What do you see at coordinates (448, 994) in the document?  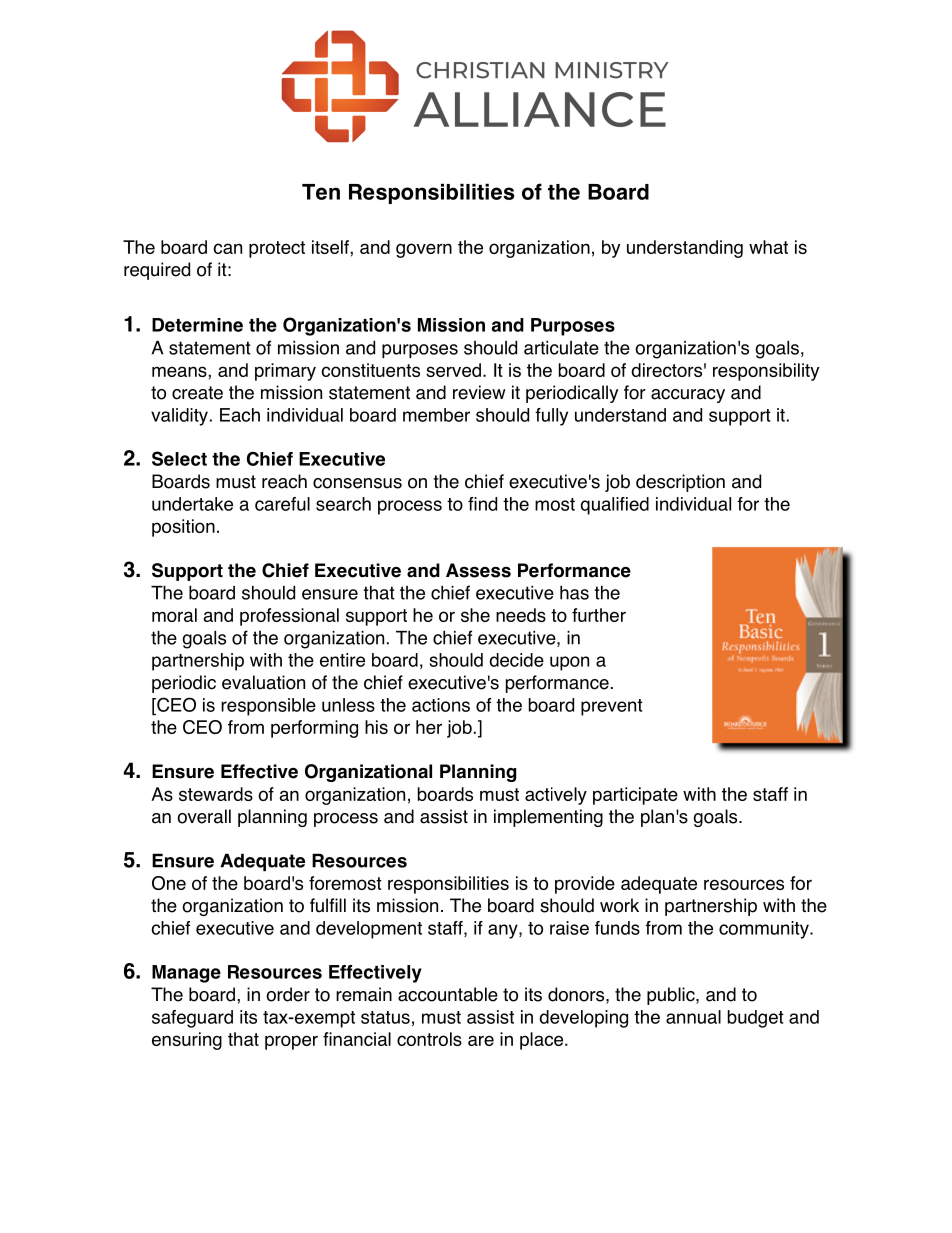 I see `accountable` at bounding box center [448, 994].
